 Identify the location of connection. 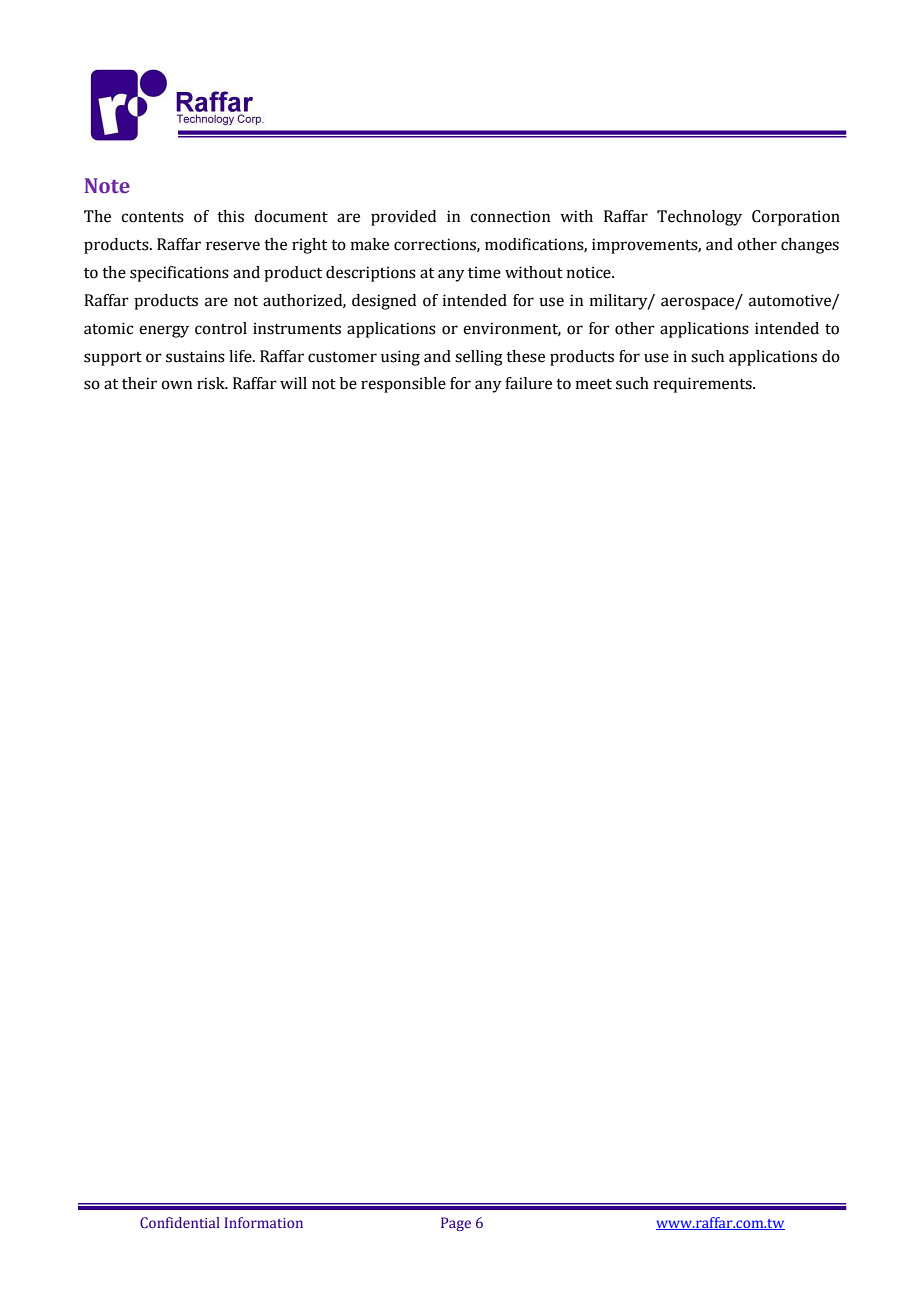
(510, 216).
